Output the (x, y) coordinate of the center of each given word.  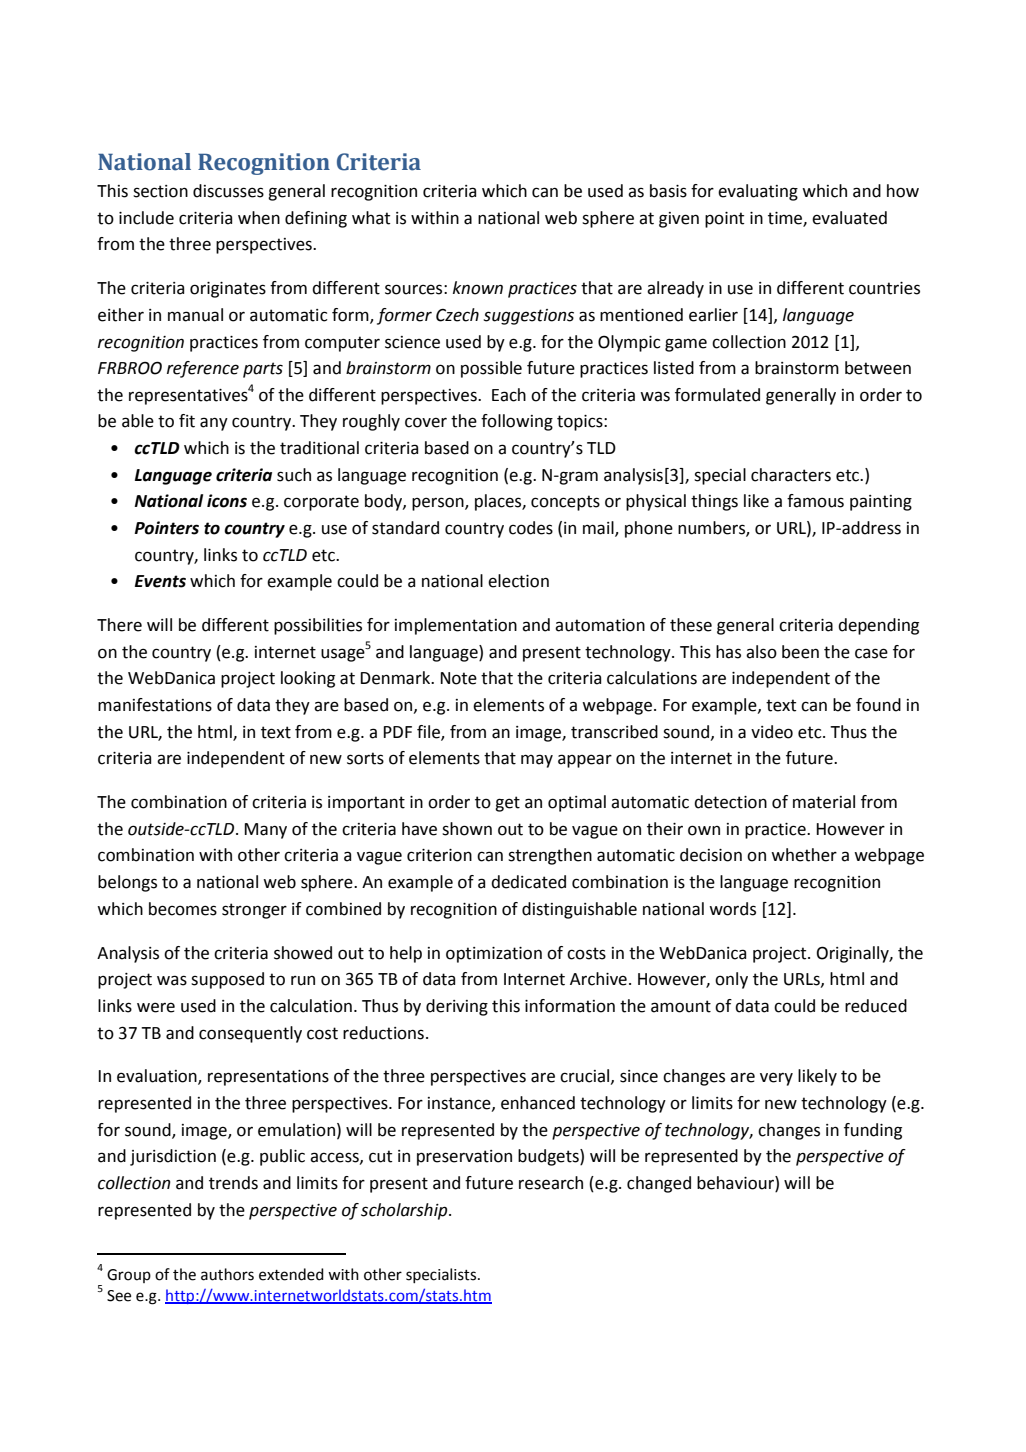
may (537, 761)
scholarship (405, 1211)
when (259, 218)
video (772, 732)
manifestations (155, 705)
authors (227, 1274)
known (478, 288)
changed (659, 1184)
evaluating (758, 192)
